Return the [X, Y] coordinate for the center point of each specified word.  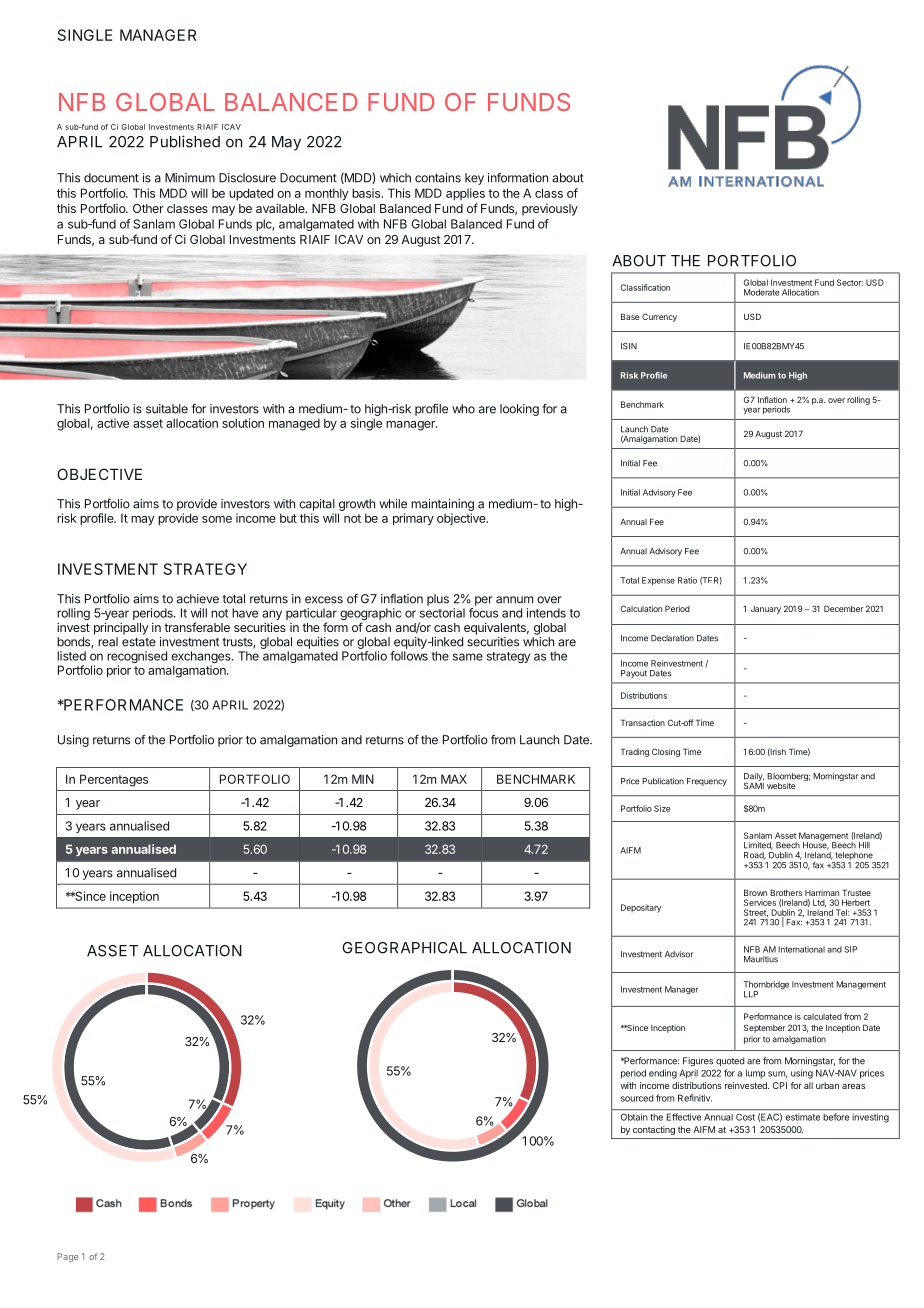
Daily [754, 777]
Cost [745, 1117]
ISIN [629, 346]
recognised [137, 658]
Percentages [114, 780]
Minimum [190, 178]
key [474, 179]
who [463, 409]
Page [67, 1257]
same [468, 657]
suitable [167, 409]
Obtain [634, 1117]
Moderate [762, 292]
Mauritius [761, 959]
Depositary [641, 908]
